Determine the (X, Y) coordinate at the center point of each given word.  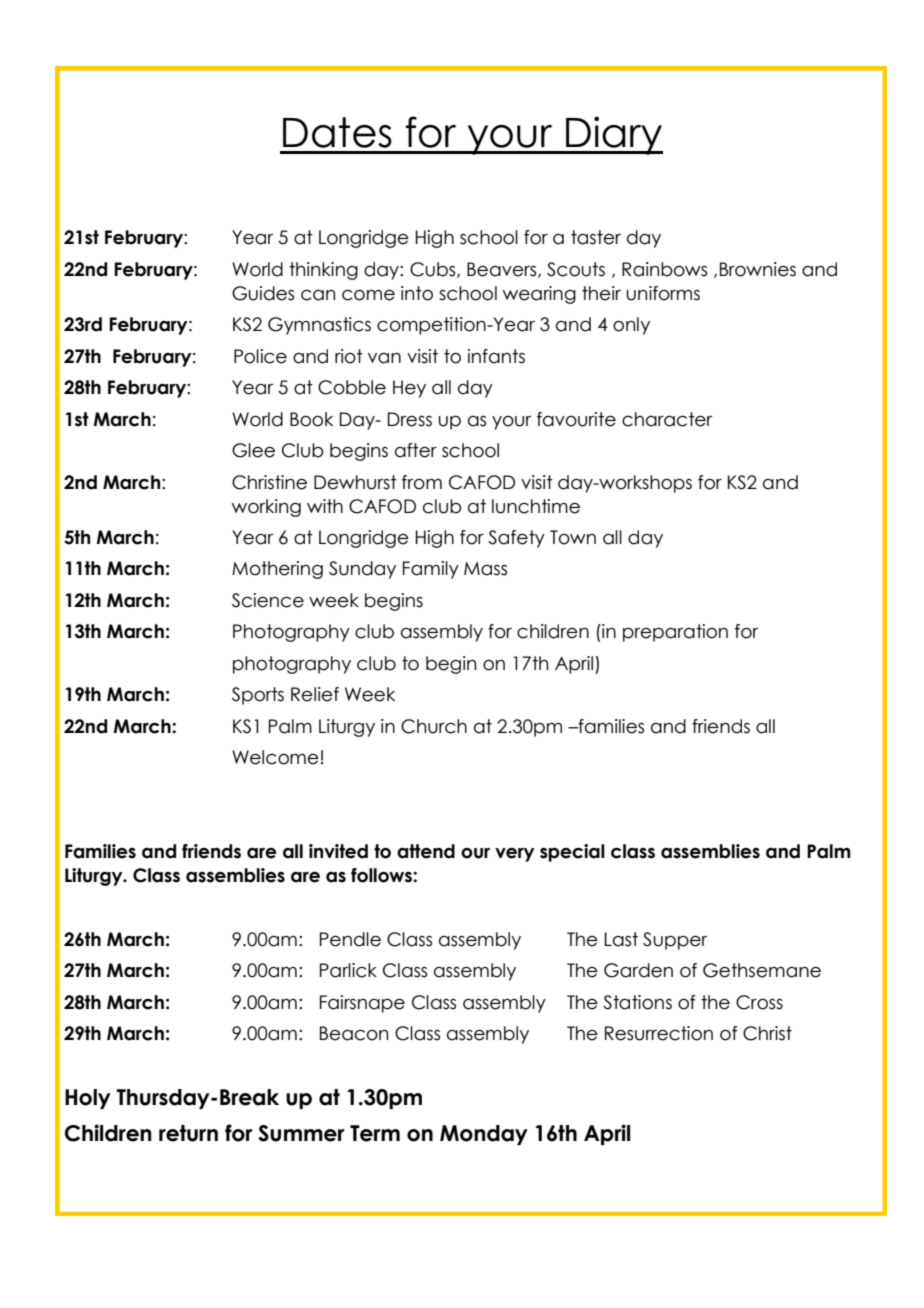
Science (268, 600)
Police (260, 356)
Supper (675, 941)
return (188, 1133)
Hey (409, 389)
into (417, 293)
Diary (613, 135)
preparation (675, 633)
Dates (337, 132)
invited (338, 851)
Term (375, 1133)
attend (426, 851)
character (667, 419)
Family (431, 570)
